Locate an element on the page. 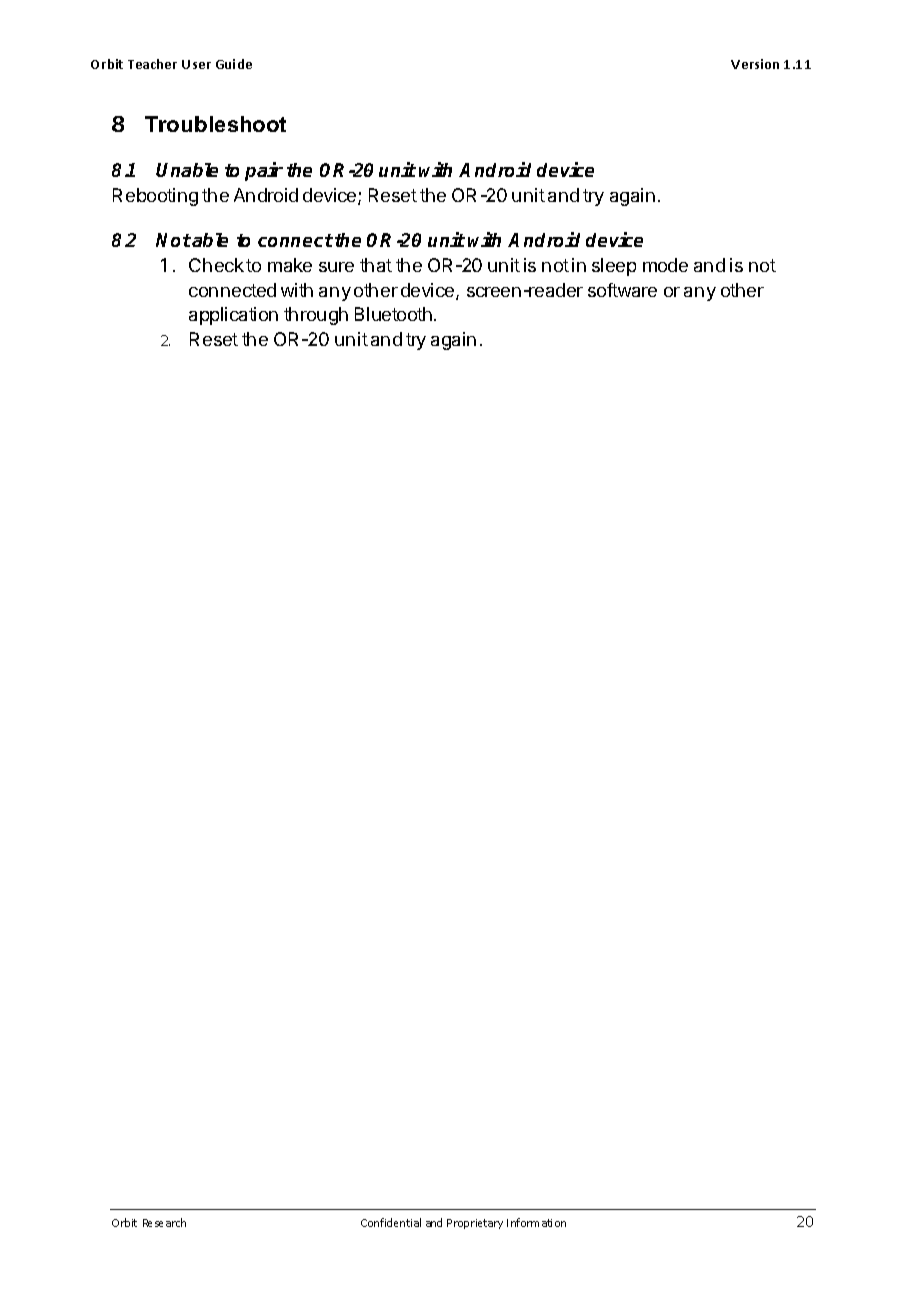 Image resolution: width=924 pixels, height=1308 pixels. Information is located at coordinates (536, 1222).
